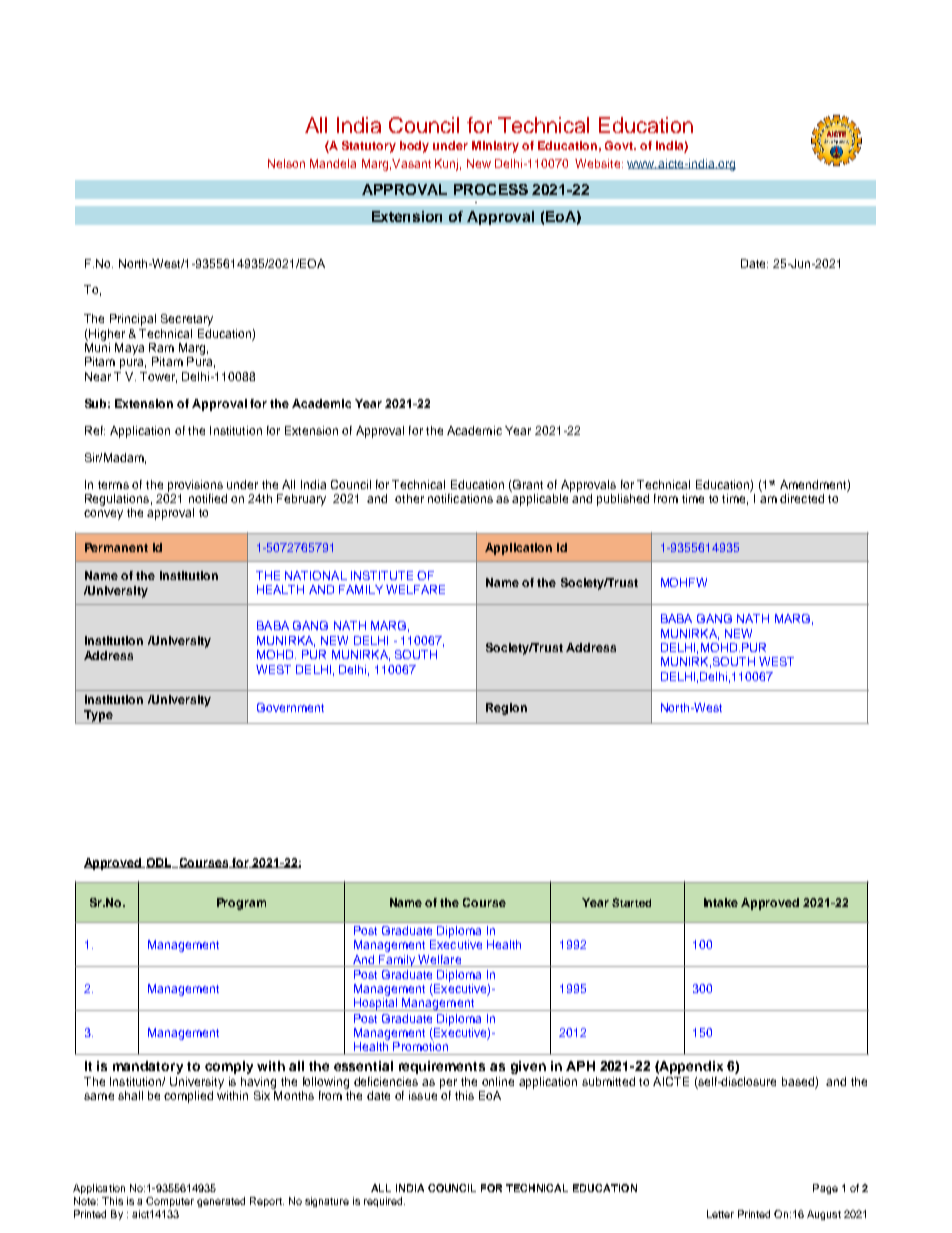  Describe the element at coordinates (208, 498) in the image. I see `notified` at that location.
